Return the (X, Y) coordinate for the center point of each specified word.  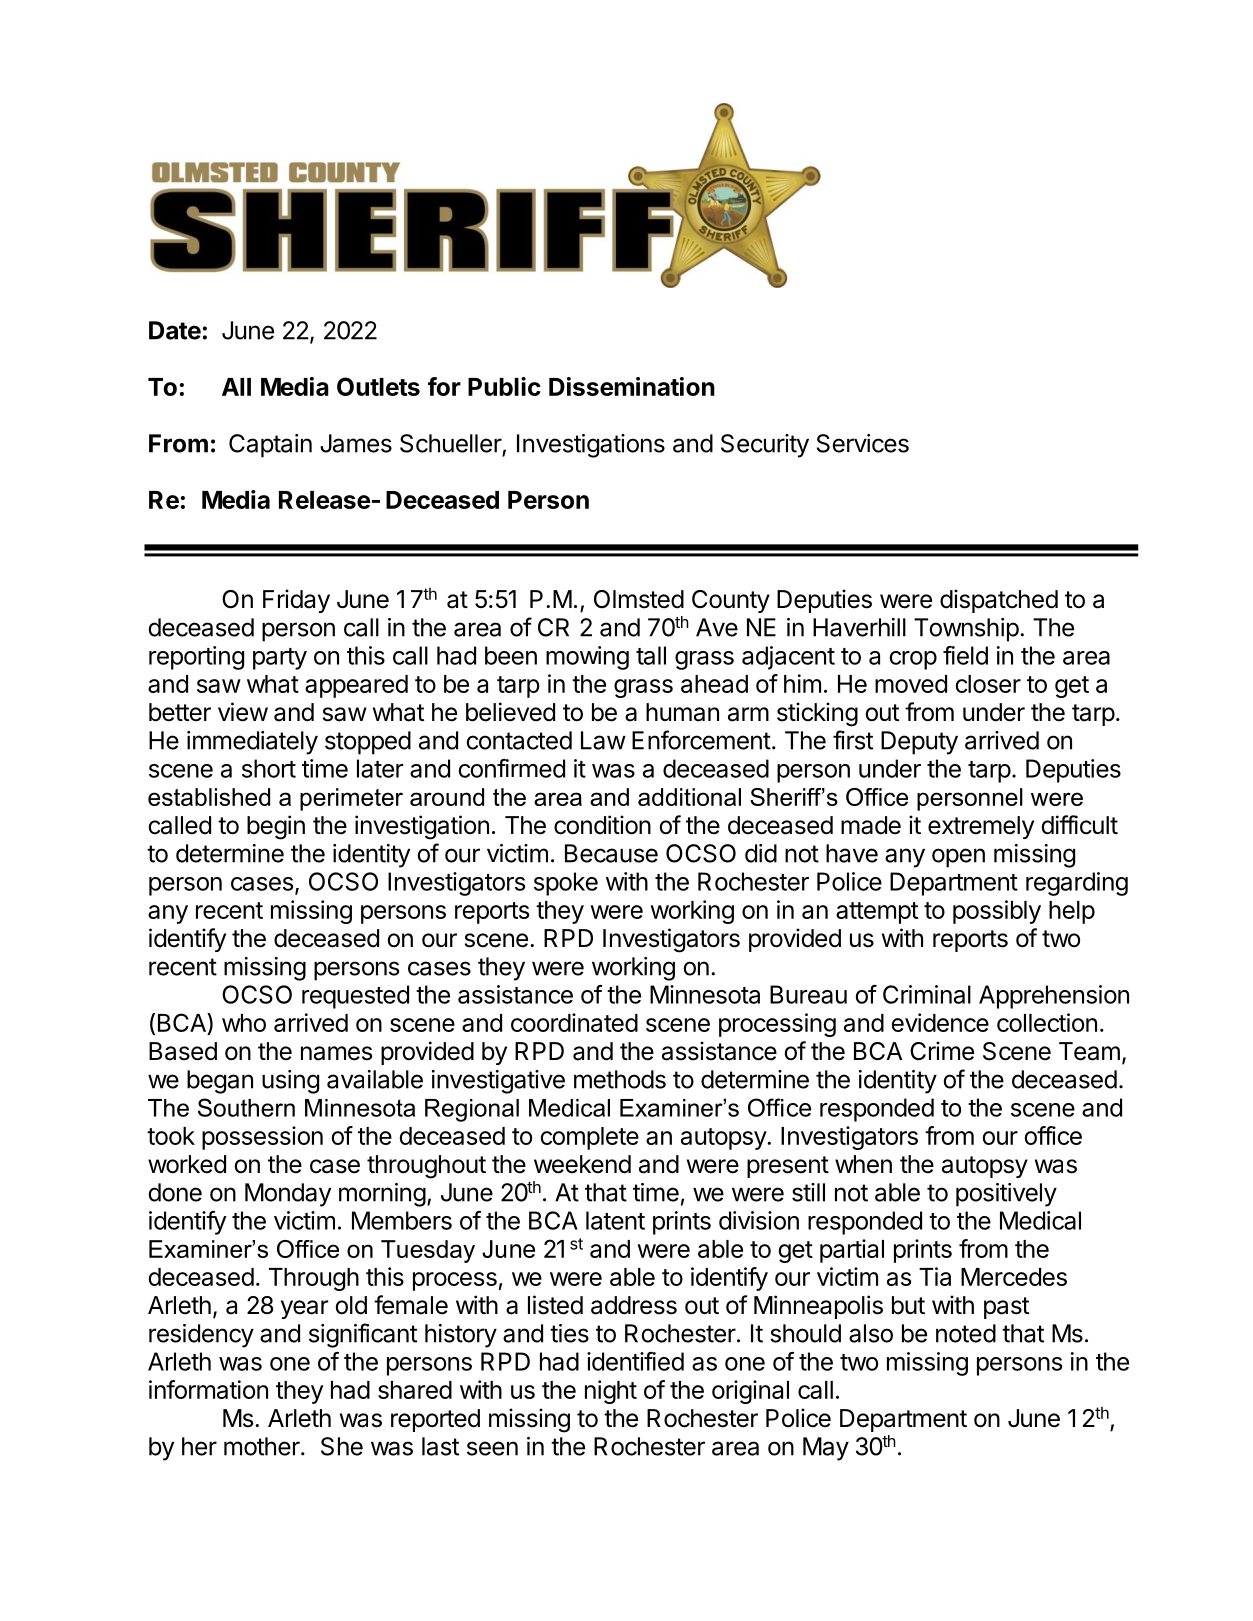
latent (615, 1220)
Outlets (378, 386)
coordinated (574, 1022)
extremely (981, 827)
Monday (288, 1195)
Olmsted (639, 599)
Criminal (927, 994)
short (269, 768)
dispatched (999, 601)
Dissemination (632, 386)
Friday (296, 601)
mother (263, 1446)
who (244, 1023)
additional (689, 797)
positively (1006, 1195)
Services (863, 443)
